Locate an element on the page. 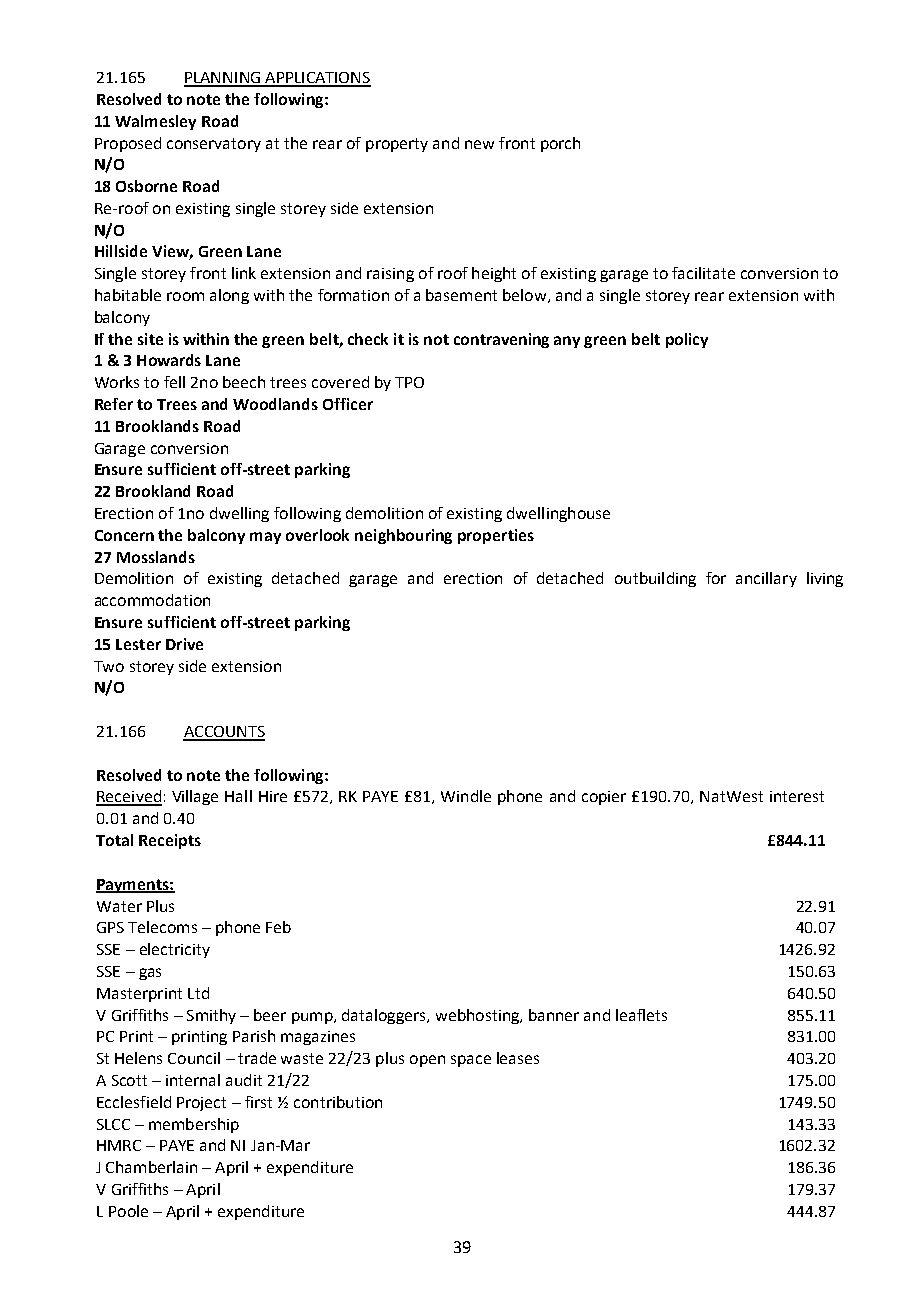 This page has width=924, height=1307. policy is located at coordinates (687, 340).
